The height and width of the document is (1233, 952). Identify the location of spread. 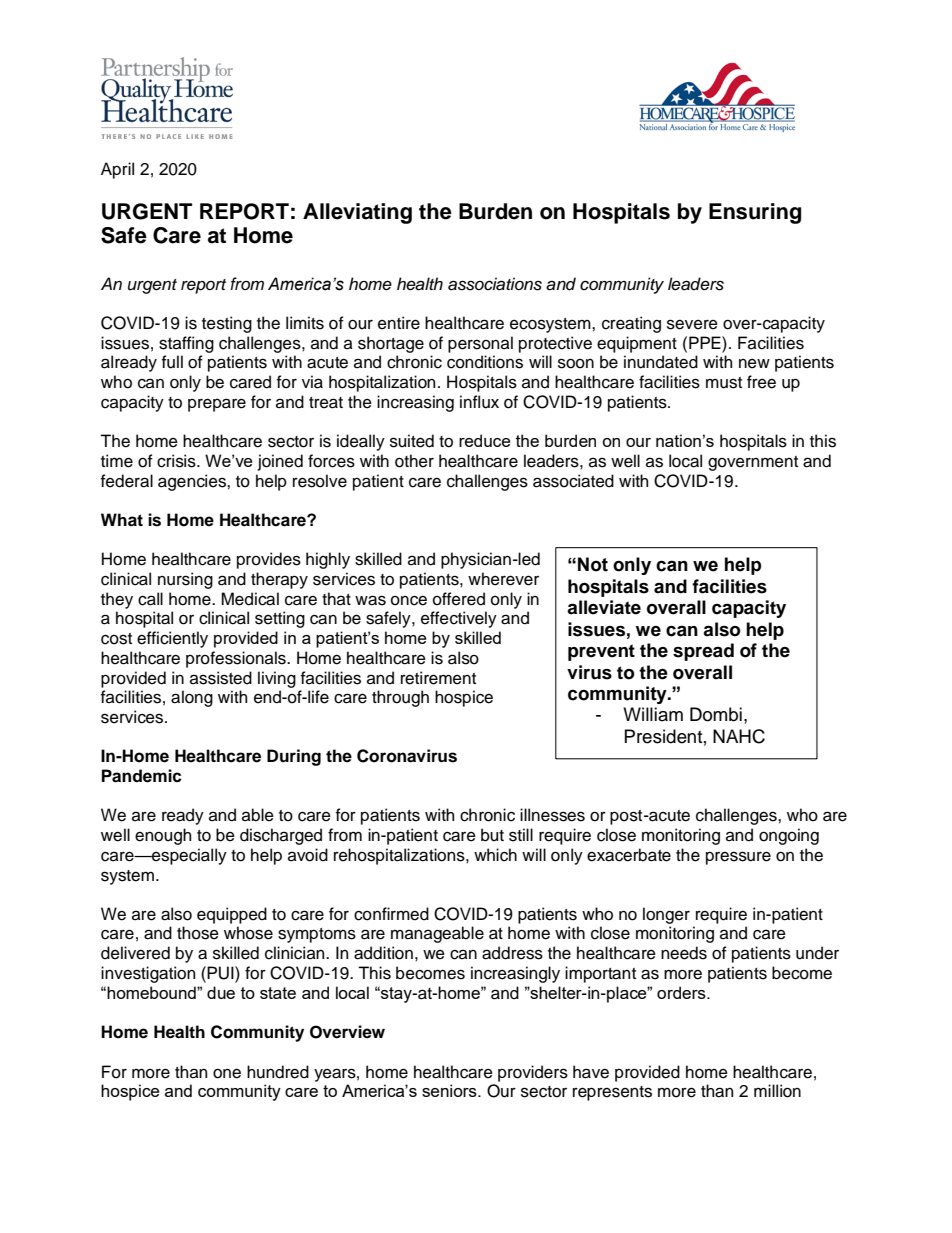
(703, 652).
